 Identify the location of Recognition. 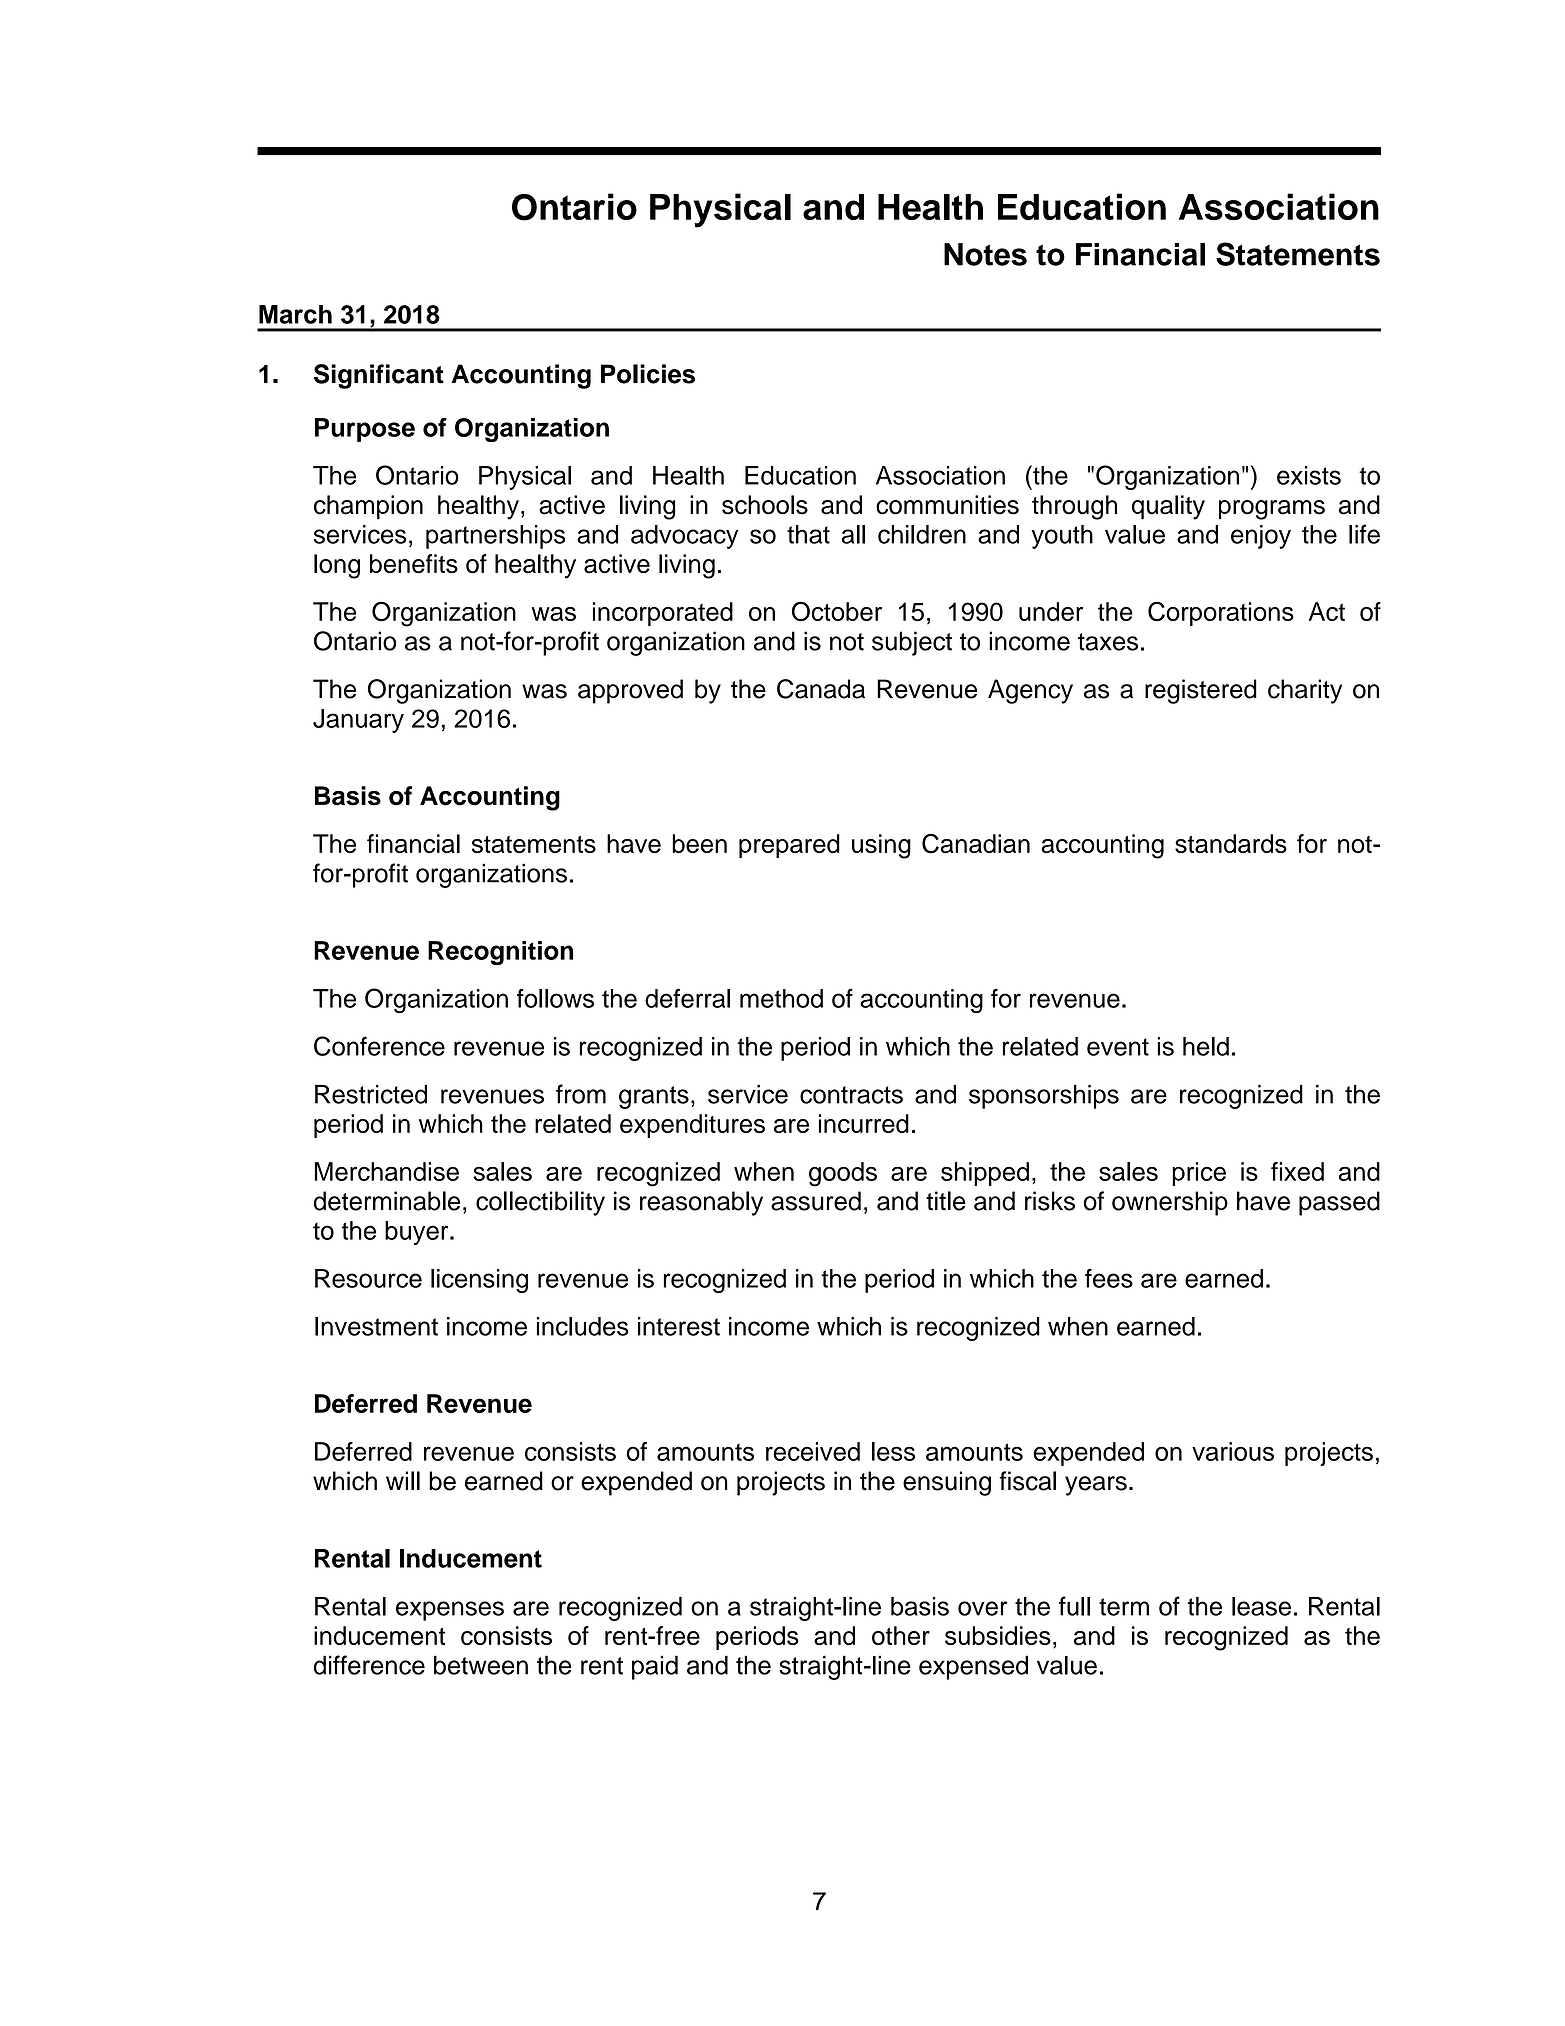
(501, 953).
